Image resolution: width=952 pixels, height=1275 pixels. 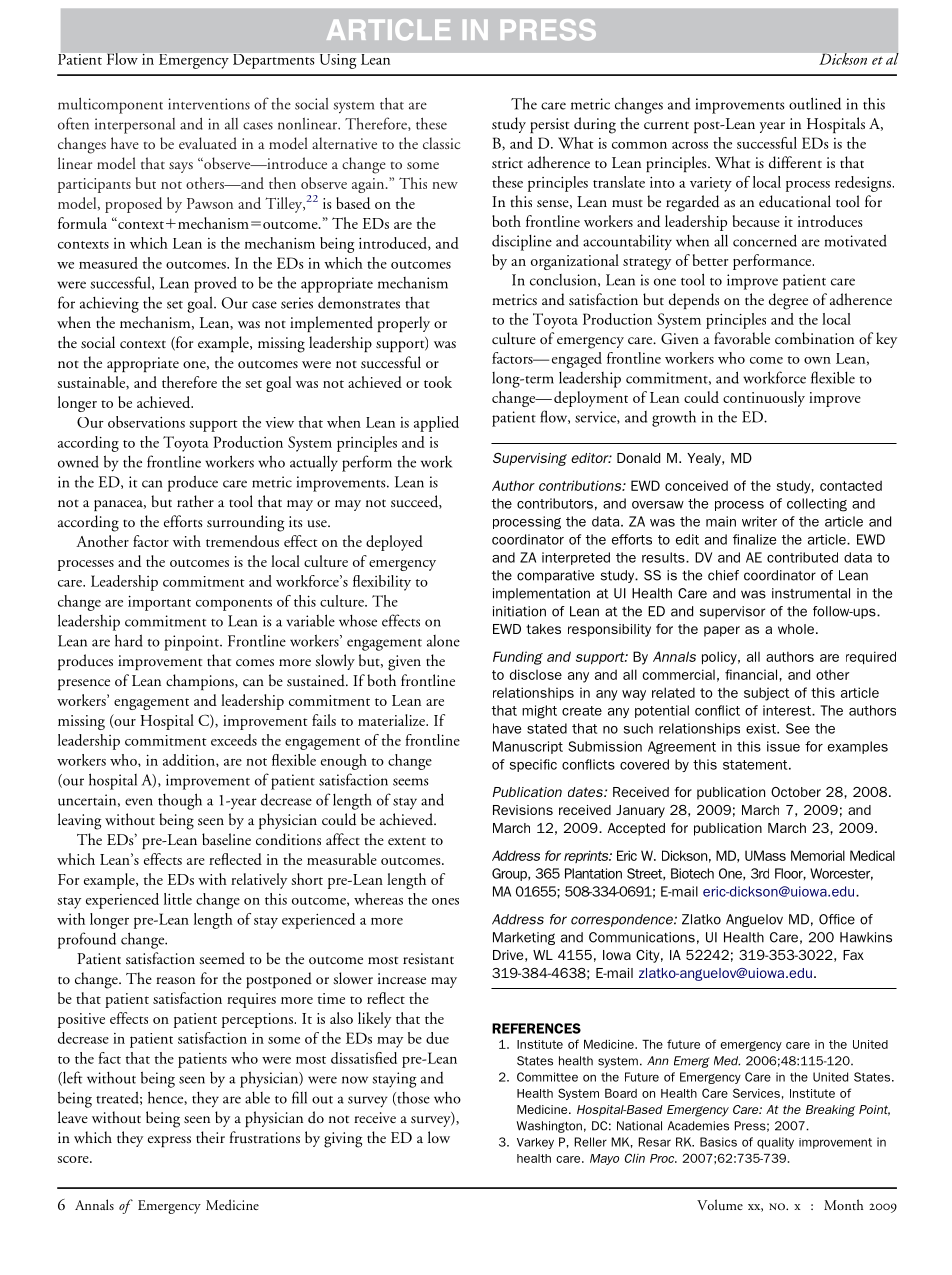 What do you see at coordinates (775, 1143) in the screenshot?
I see `quality` at bounding box center [775, 1143].
